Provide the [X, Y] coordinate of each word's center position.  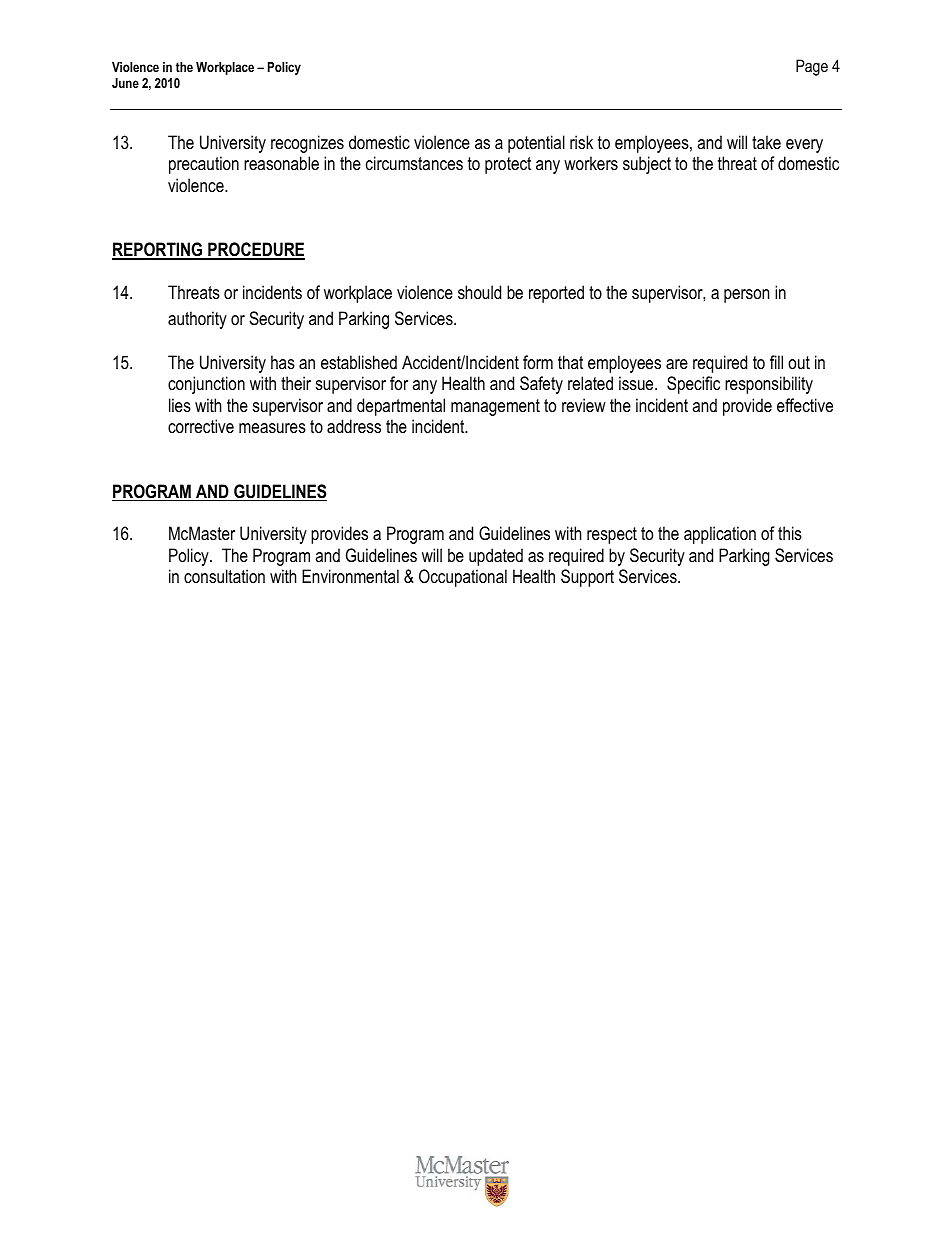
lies [180, 405]
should [479, 292]
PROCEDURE [255, 250]
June [125, 83]
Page [812, 67]
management [495, 407]
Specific [693, 385]
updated [496, 557]
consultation [224, 576]
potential [536, 144]
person [746, 296]
